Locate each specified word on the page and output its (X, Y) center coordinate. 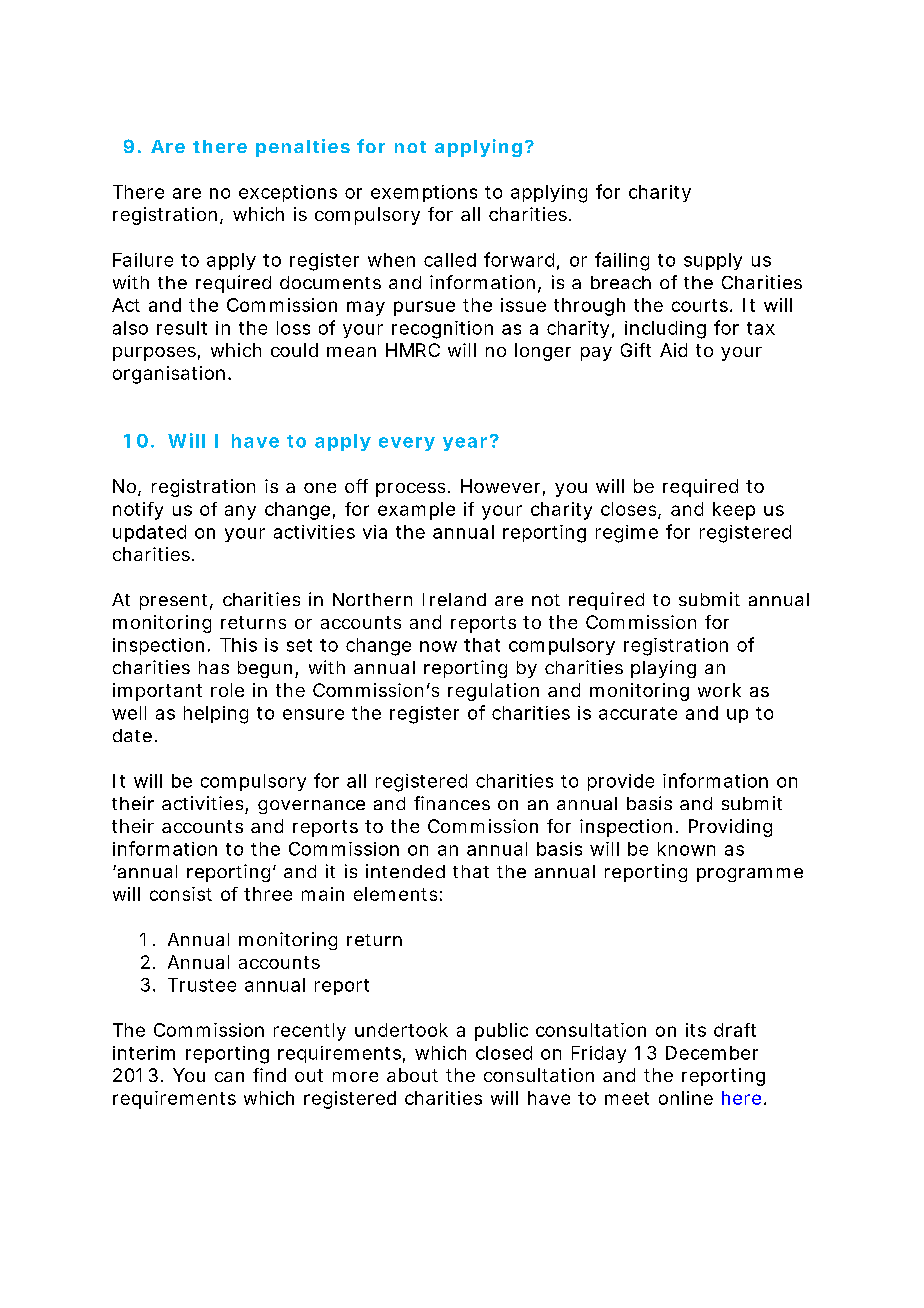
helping (216, 715)
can (229, 1077)
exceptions (288, 193)
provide (621, 782)
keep (734, 511)
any (240, 512)
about (412, 1075)
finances (452, 803)
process (410, 490)
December (712, 1053)
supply (713, 261)
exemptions (424, 193)
